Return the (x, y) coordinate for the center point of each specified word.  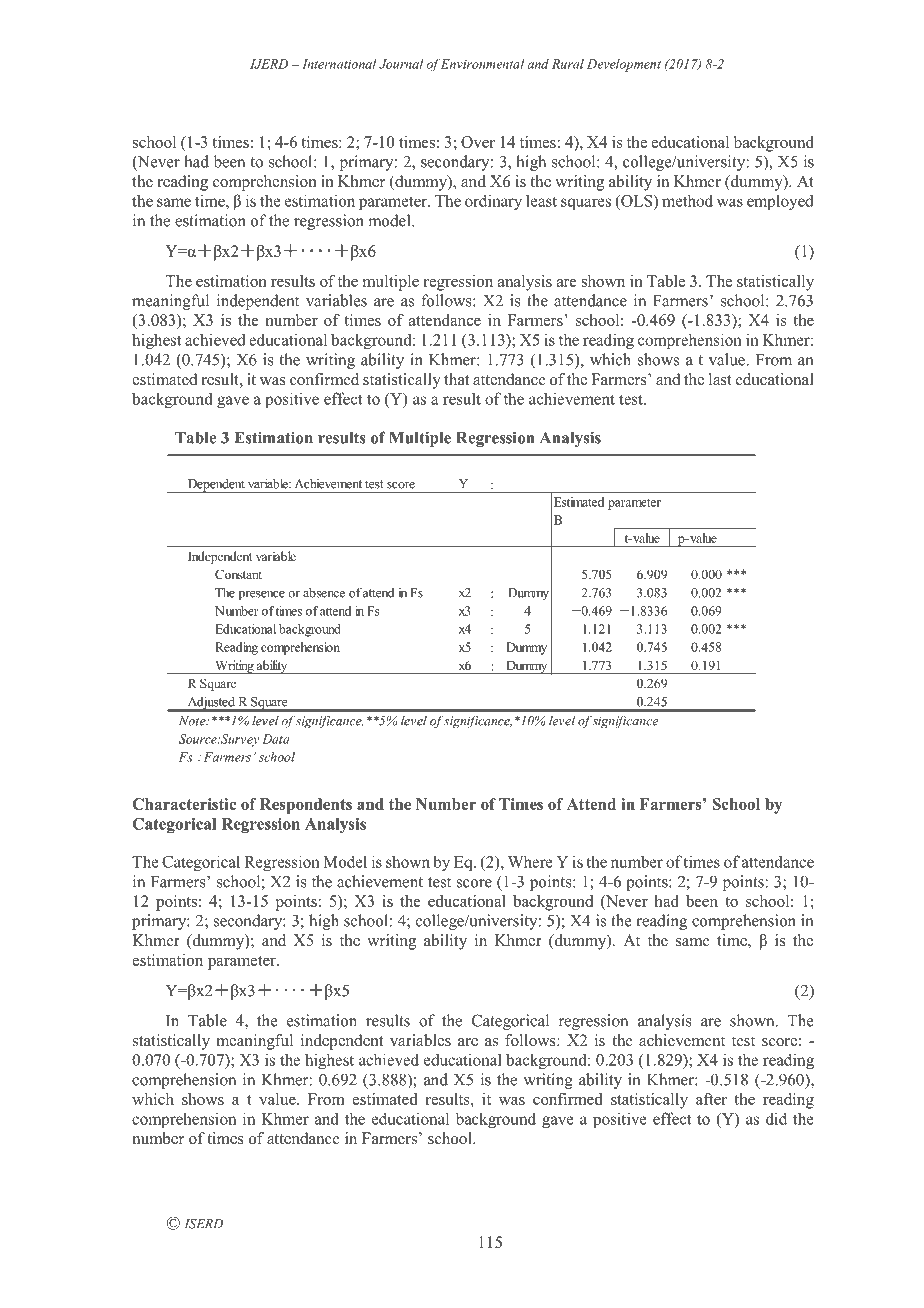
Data (276, 739)
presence (261, 596)
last (720, 379)
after (711, 1099)
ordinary (493, 202)
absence (324, 592)
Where (530, 861)
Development (624, 65)
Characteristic (184, 804)
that (456, 379)
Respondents (306, 806)
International (339, 64)
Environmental (483, 64)
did (776, 1118)
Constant (238, 574)
